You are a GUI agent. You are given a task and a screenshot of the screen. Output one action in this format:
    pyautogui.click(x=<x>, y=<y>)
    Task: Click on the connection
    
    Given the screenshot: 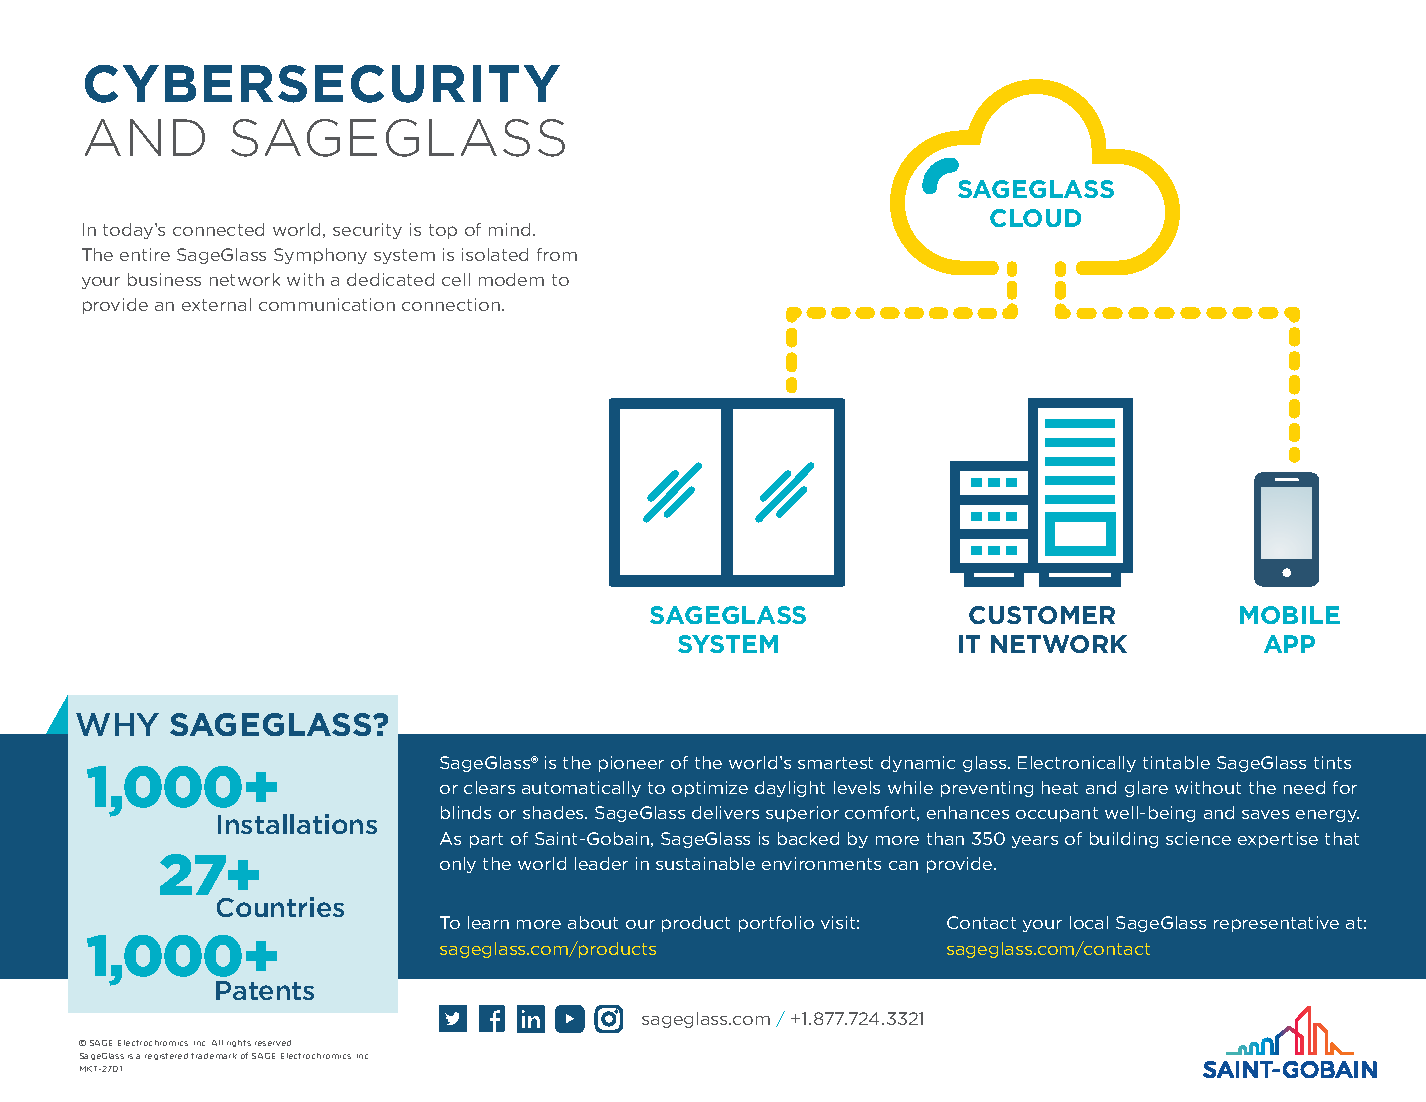 What is the action you would take?
    pyautogui.click(x=451, y=304)
